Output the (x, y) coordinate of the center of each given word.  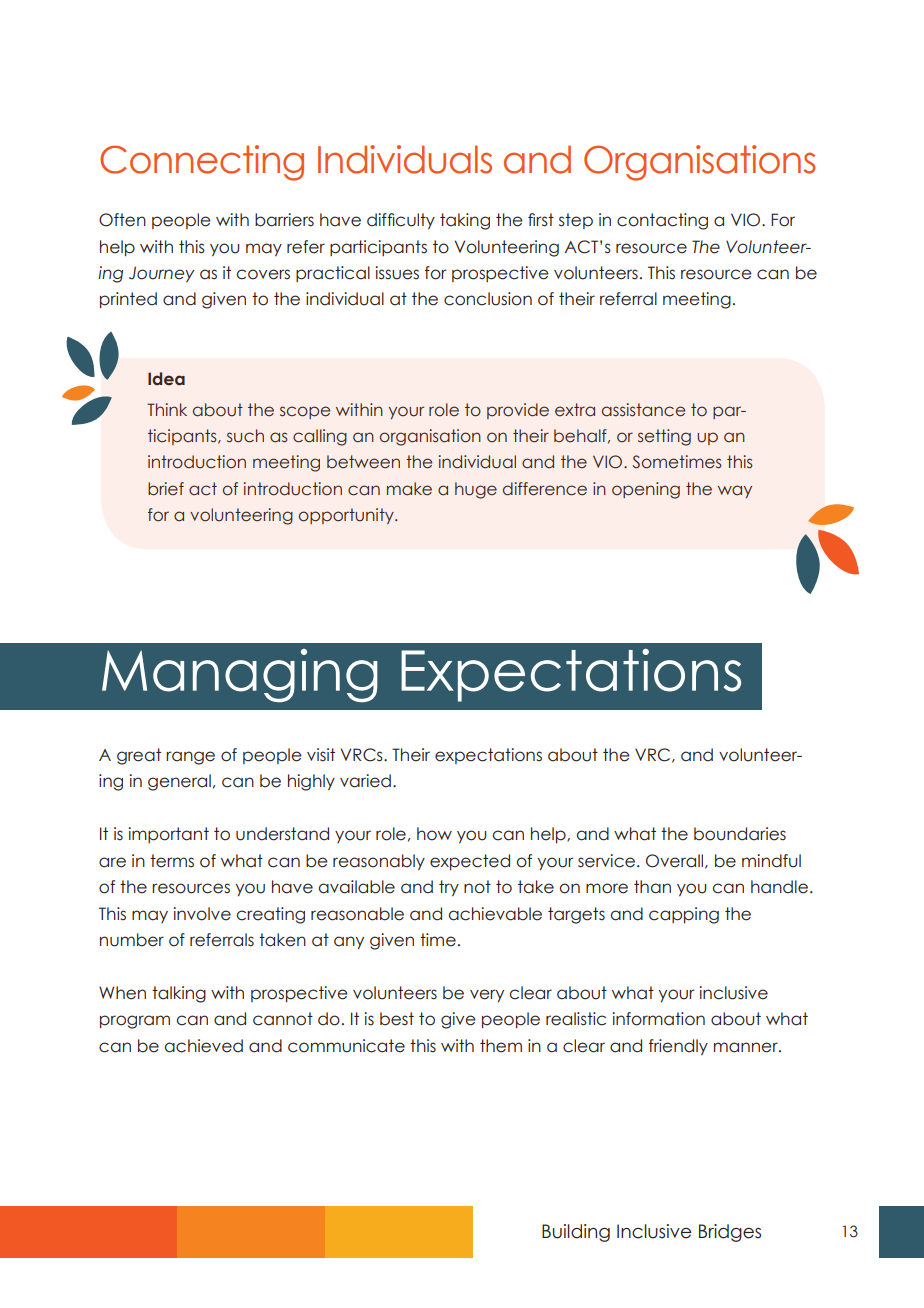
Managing (240, 675)
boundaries (740, 834)
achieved (204, 1046)
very (487, 995)
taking (465, 221)
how (434, 834)
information (659, 1019)
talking (179, 994)
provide (518, 411)
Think (167, 409)
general (179, 782)
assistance (643, 410)
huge (476, 490)
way (735, 491)
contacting (662, 221)
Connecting (202, 163)
